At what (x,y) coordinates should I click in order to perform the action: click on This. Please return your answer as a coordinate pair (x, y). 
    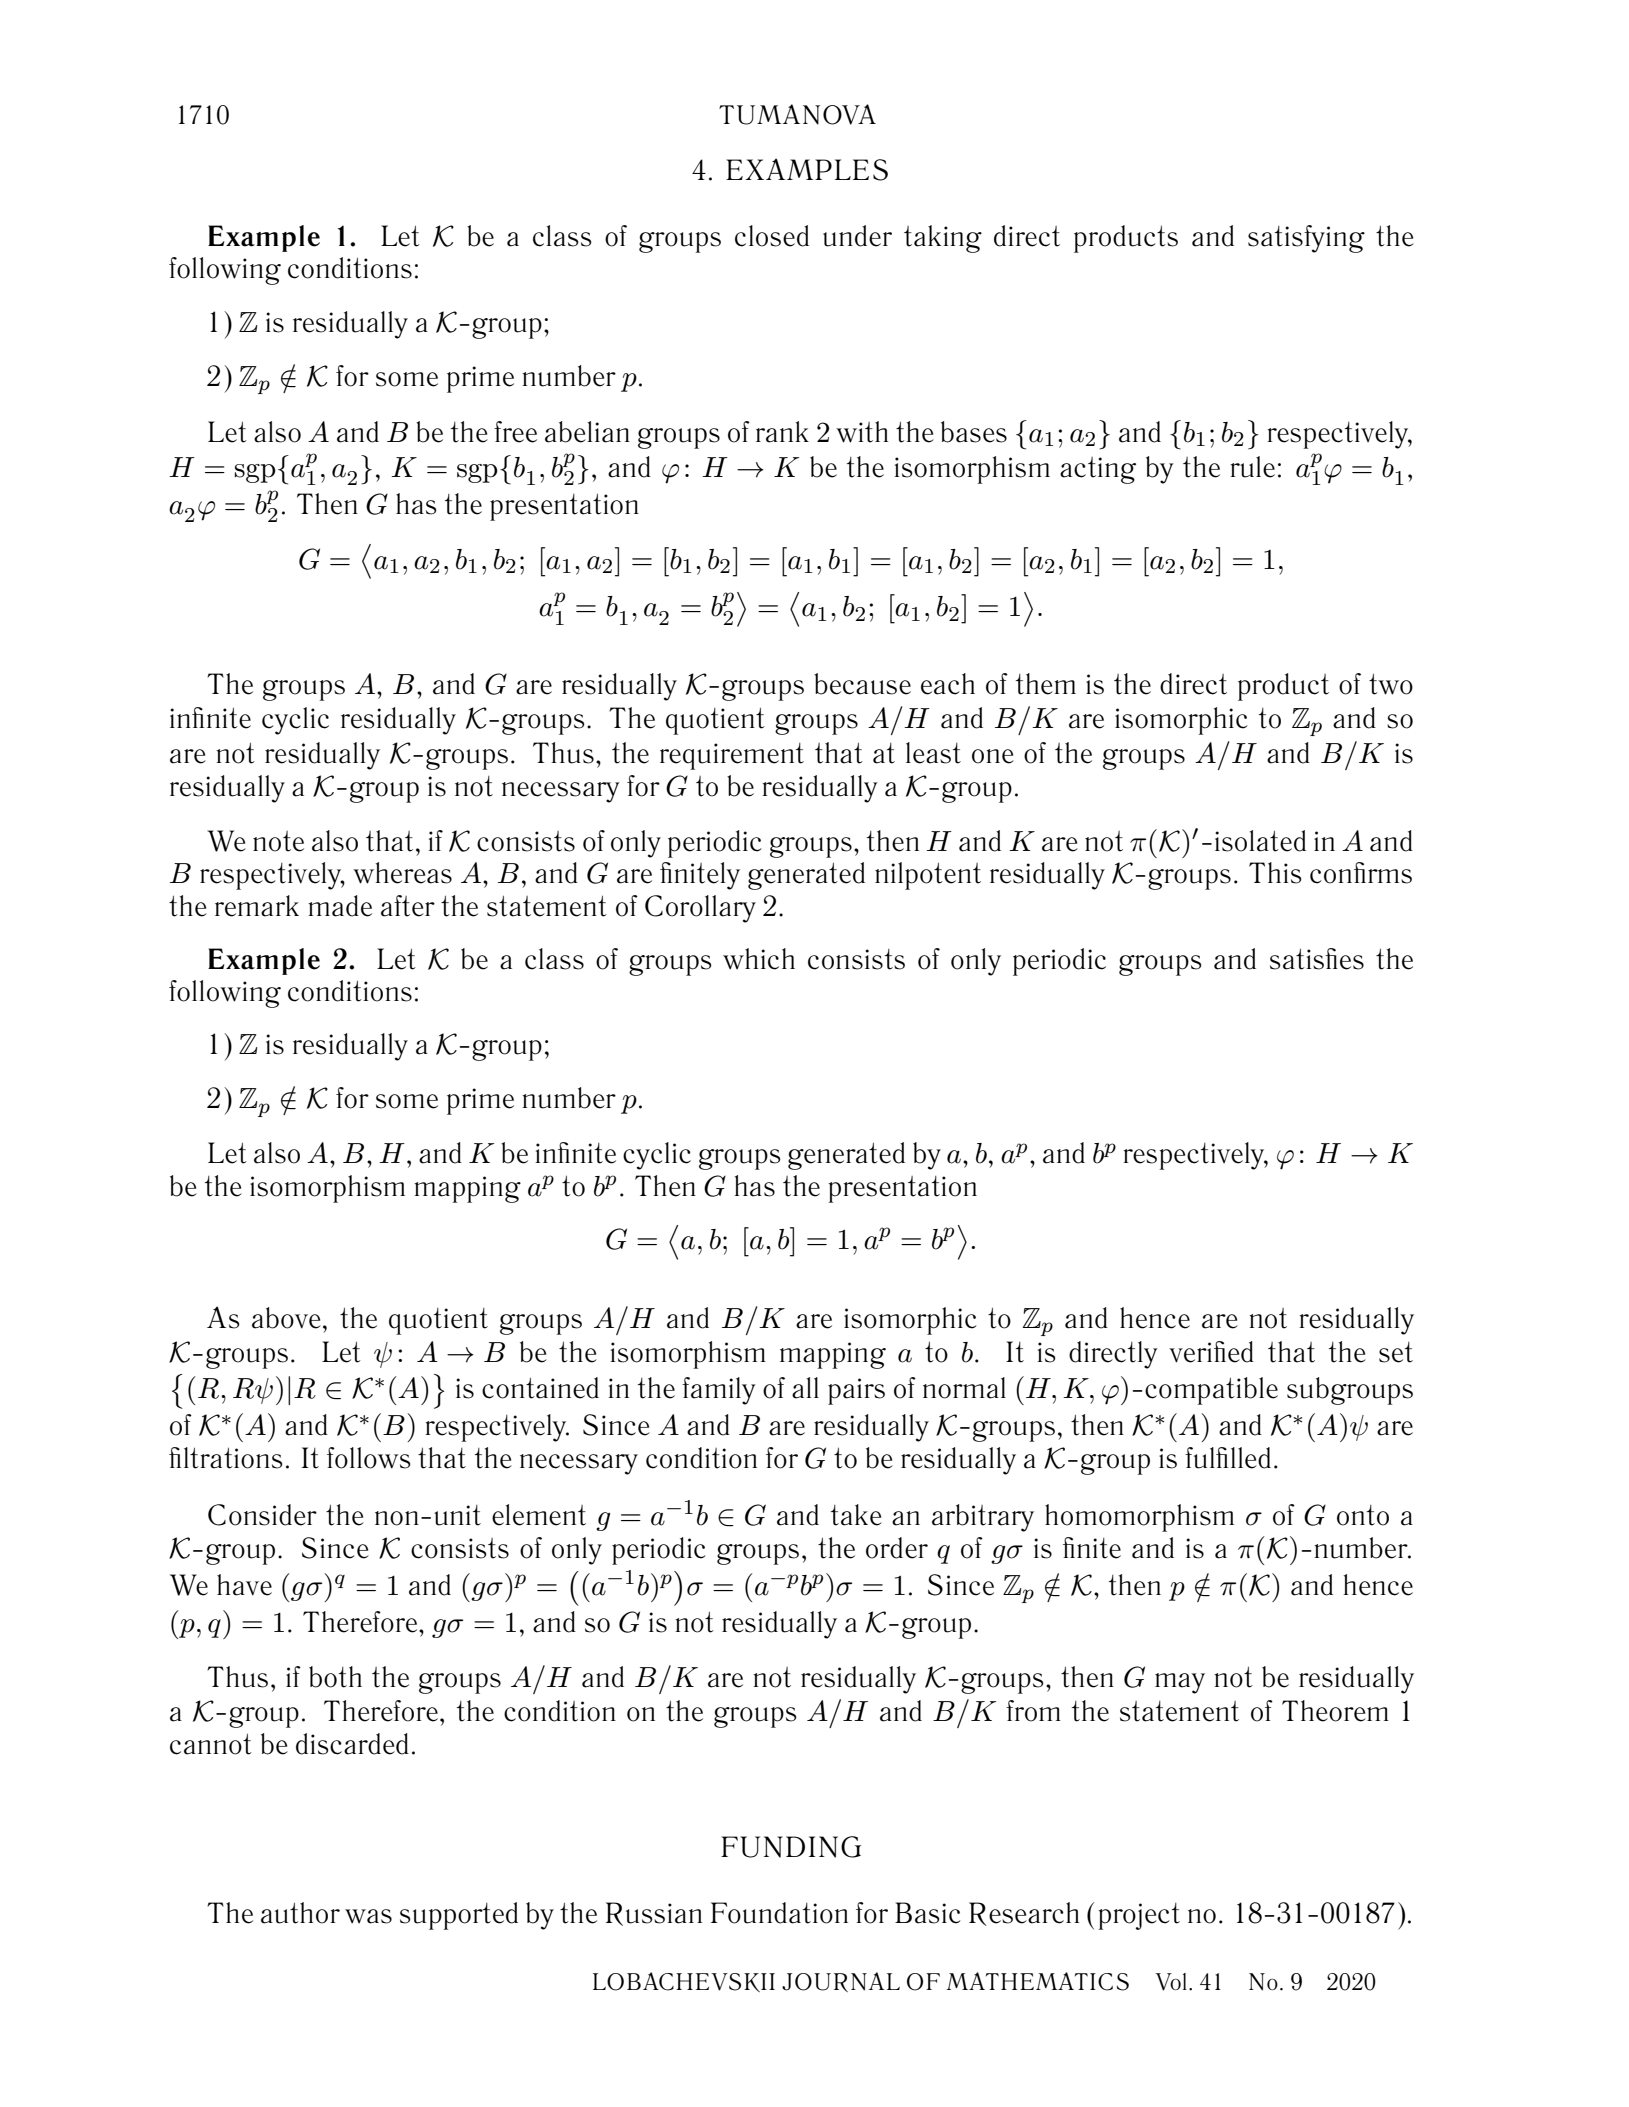
    Looking at the image, I should click on (1275, 873).
